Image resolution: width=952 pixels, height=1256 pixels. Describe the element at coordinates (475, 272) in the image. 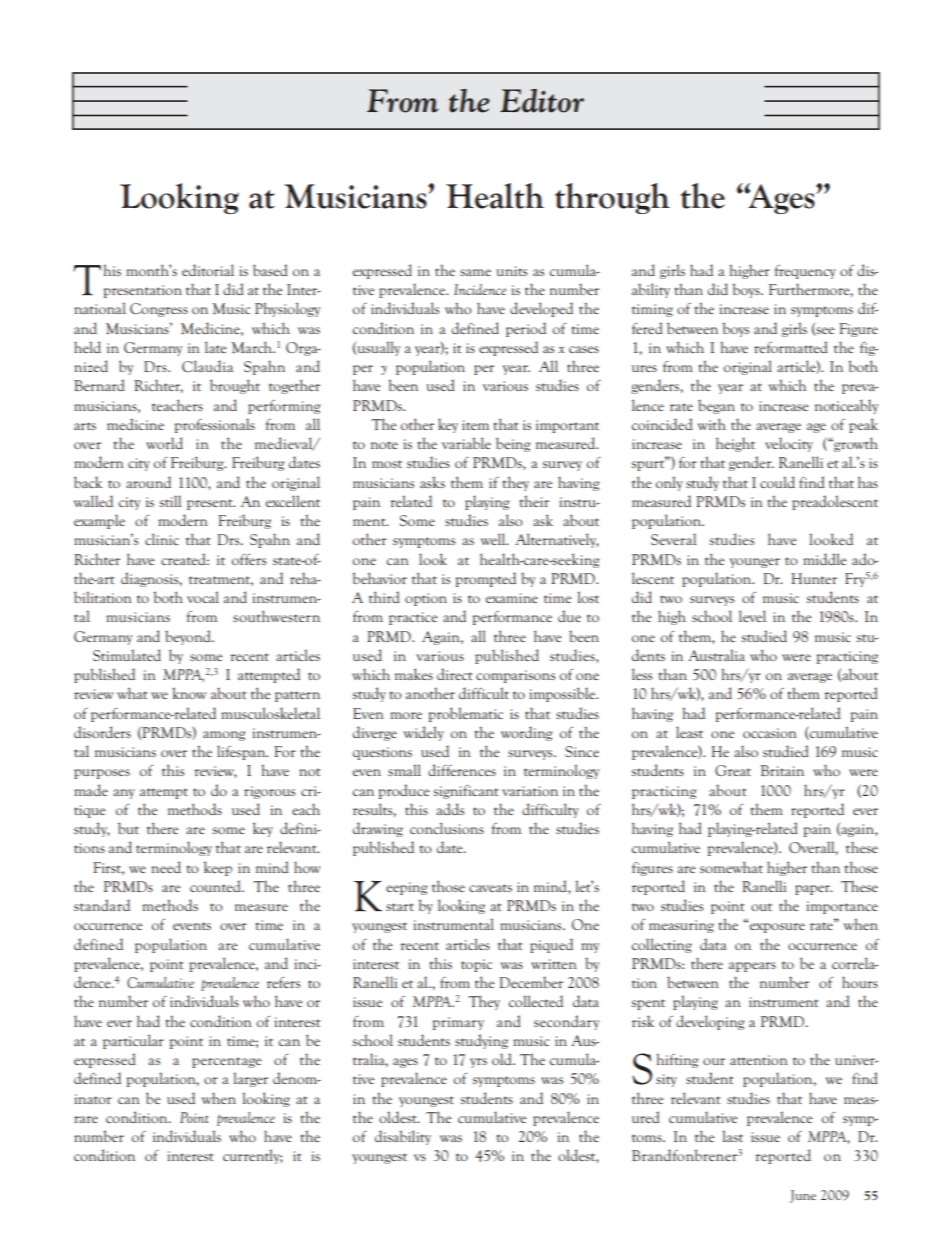

I see `same` at that location.
